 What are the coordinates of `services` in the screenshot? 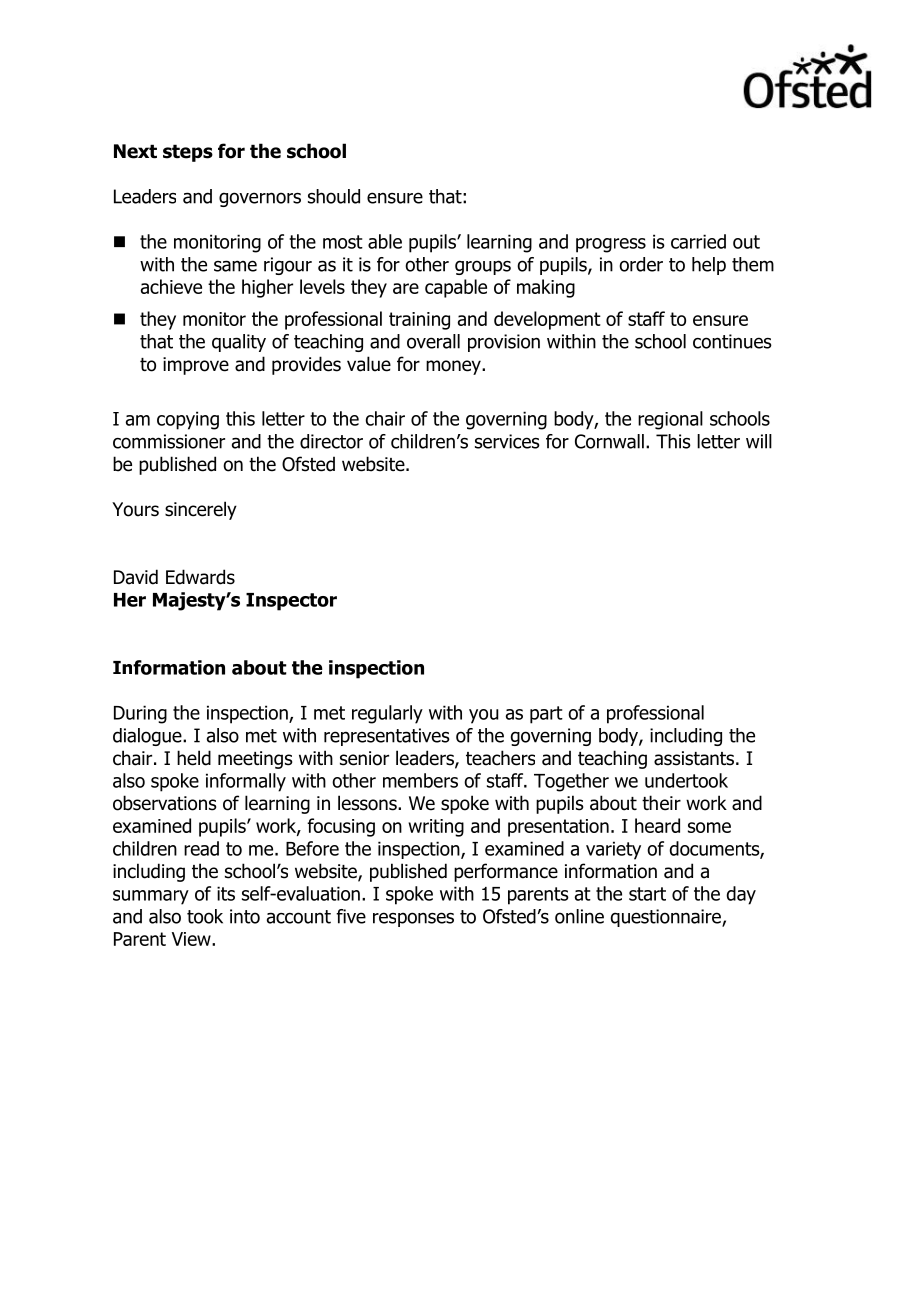 It's located at (507, 441).
